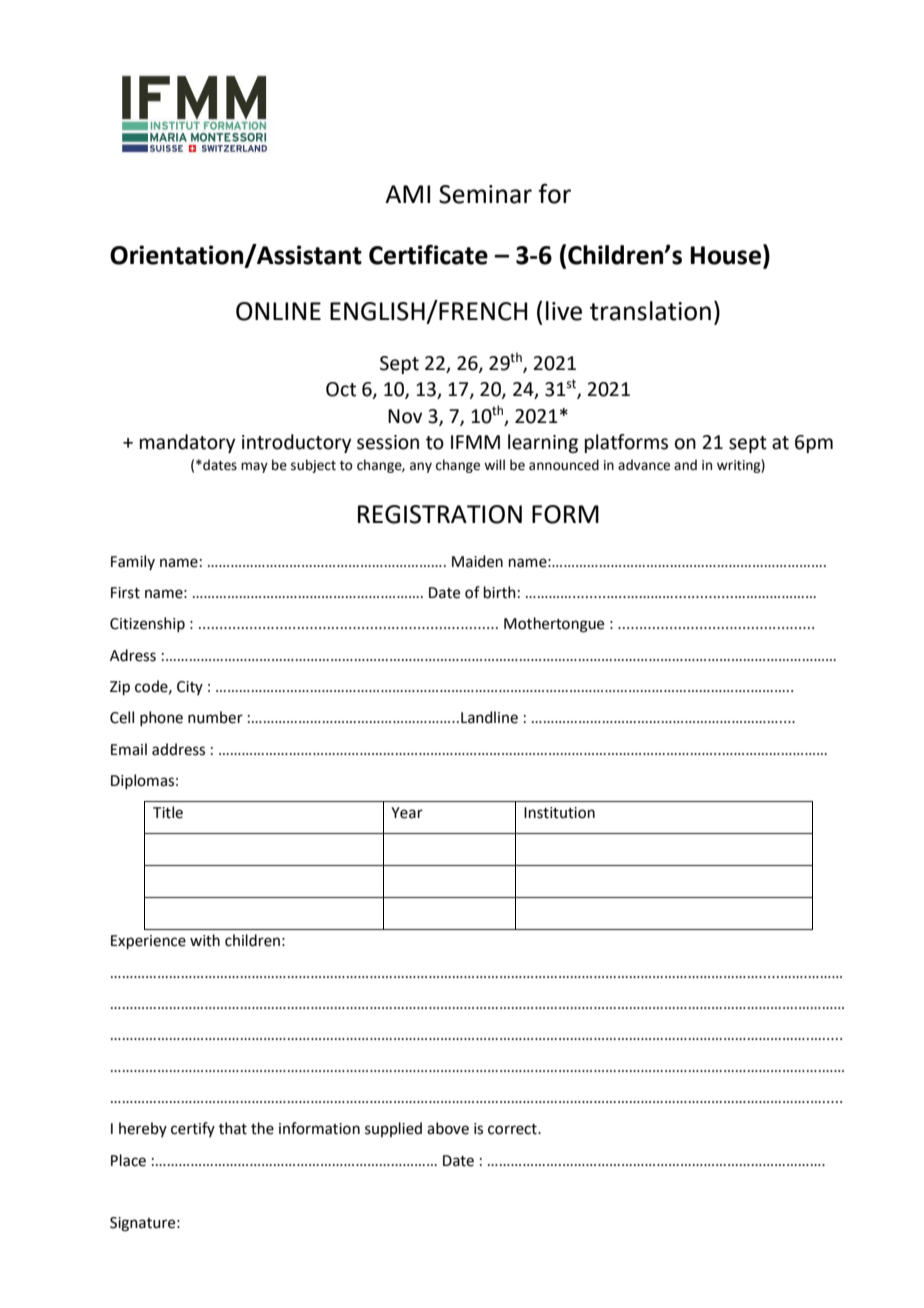  Describe the element at coordinates (190, 688) in the image. I see `City` at that location.
